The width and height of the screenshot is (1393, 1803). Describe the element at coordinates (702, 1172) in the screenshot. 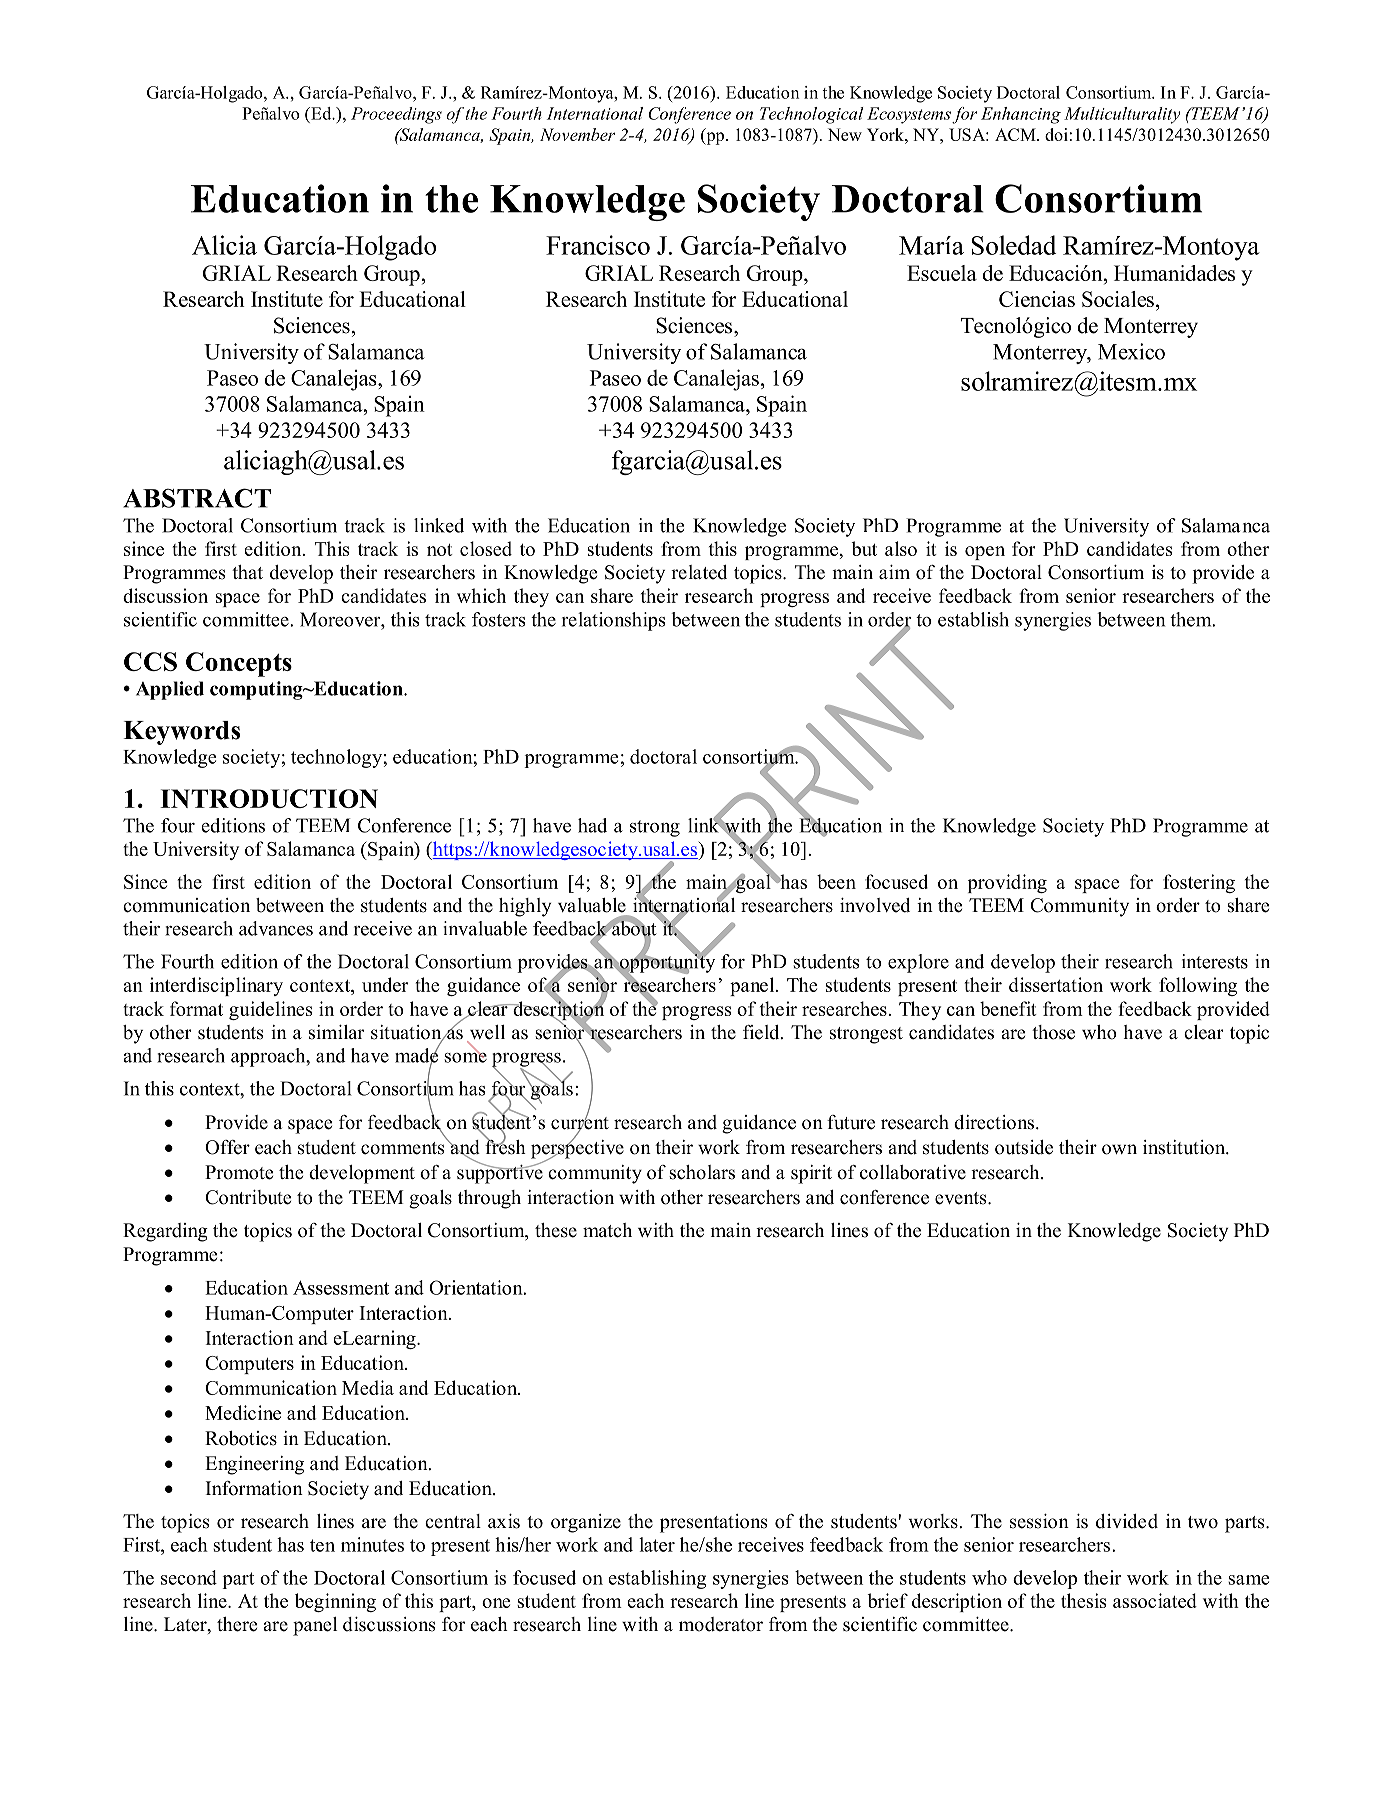

I see `scholars` at that location.
